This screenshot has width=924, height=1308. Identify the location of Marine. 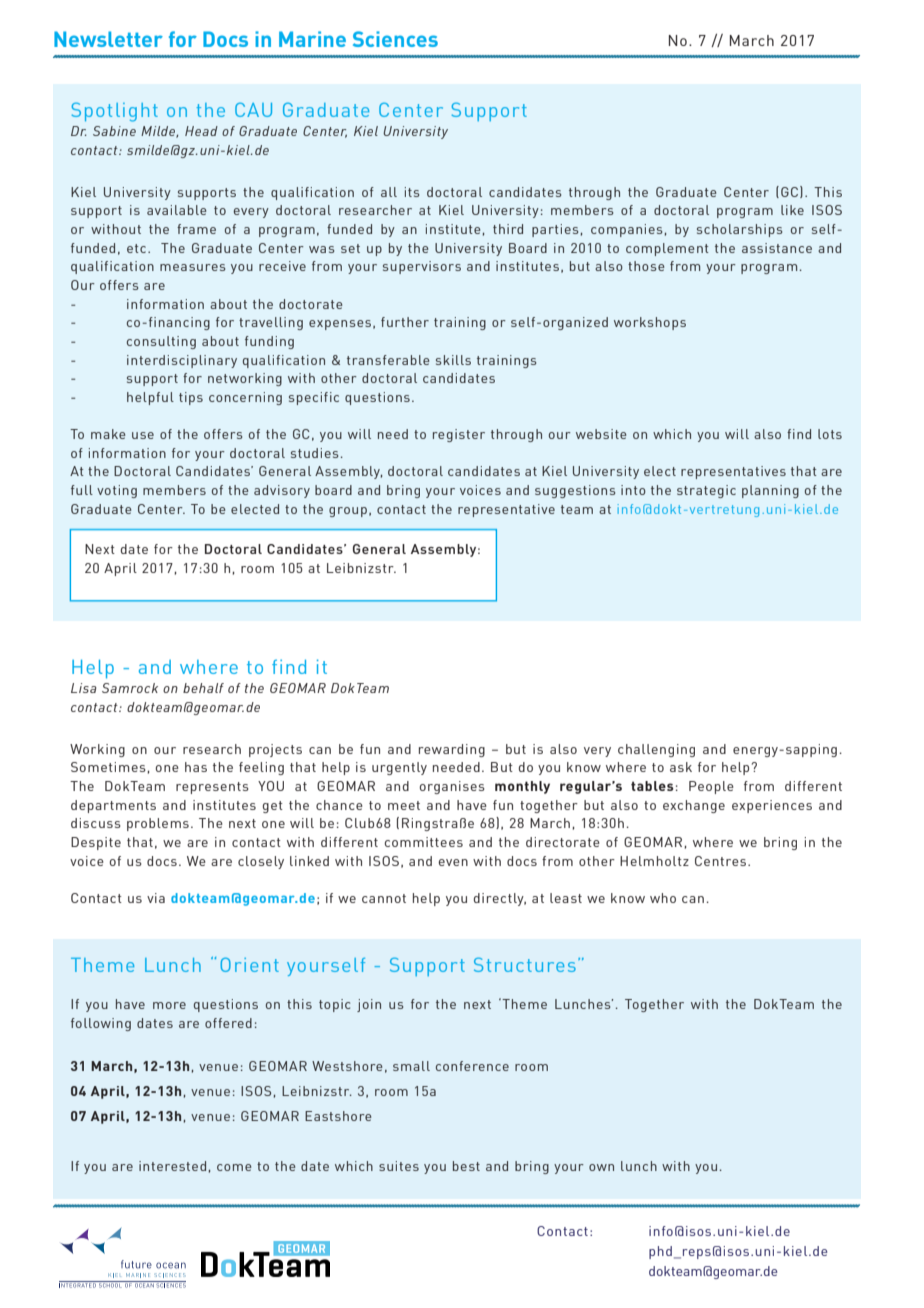
(312, 39).
